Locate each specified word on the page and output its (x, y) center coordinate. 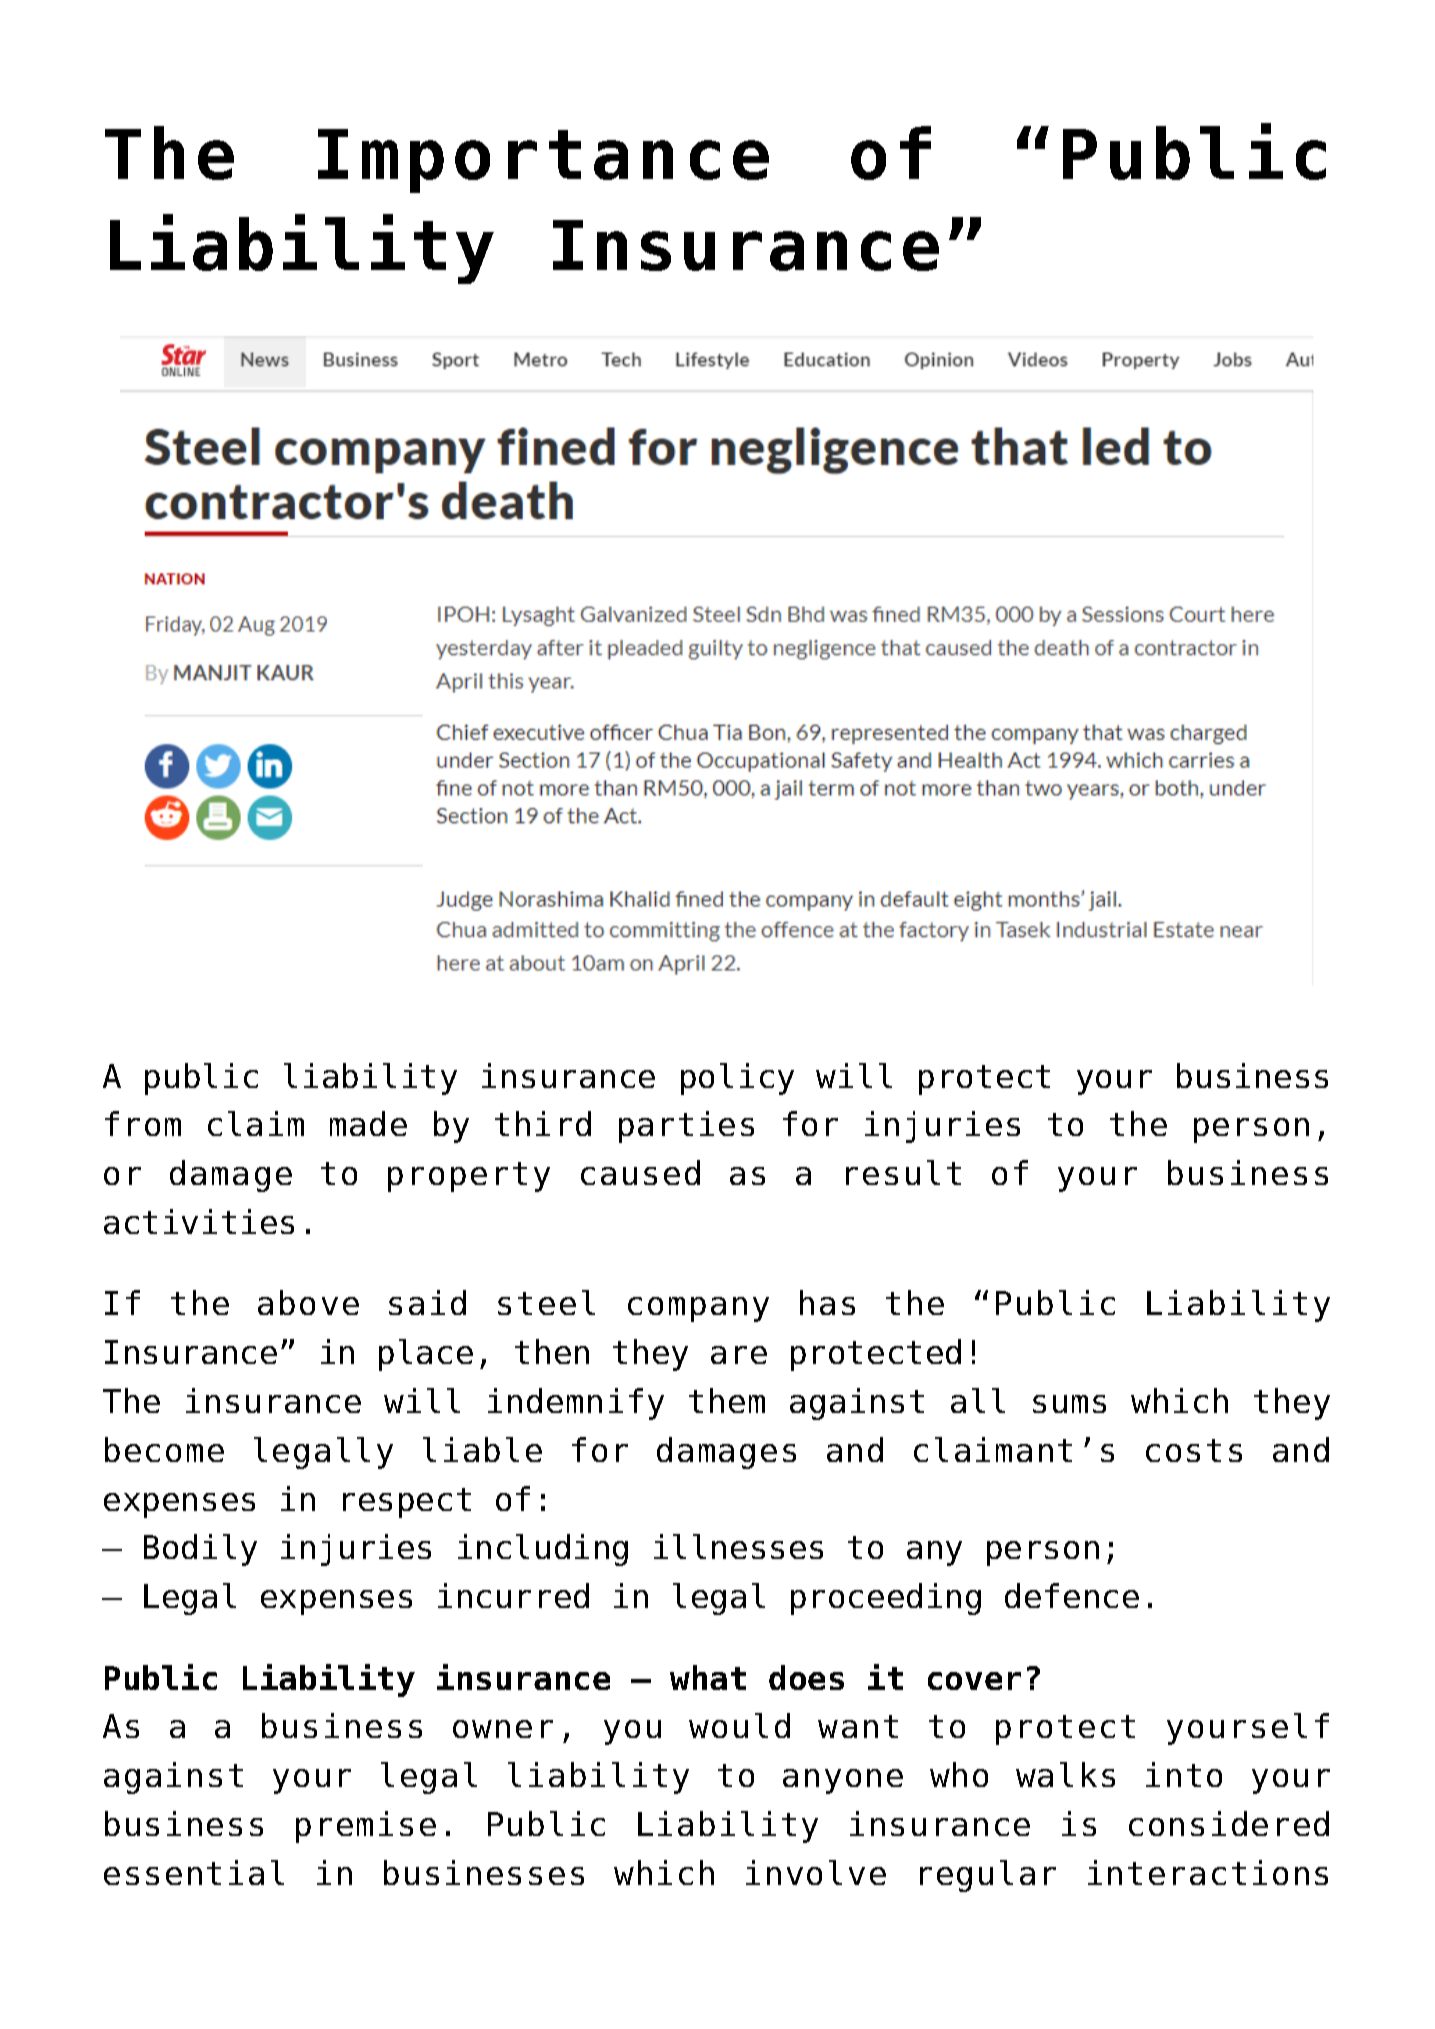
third (543, 1123)
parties (686, 1127)
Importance (543, 161)
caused (640, 1172)
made (368, 1123)
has (827, 1302)
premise (366, 1827)
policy (737, 1079)
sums (1069, 1404)
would (739, 1725)
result (903, 1172)
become (164, 1449)
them (727, 1400)
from (143, 1123)
